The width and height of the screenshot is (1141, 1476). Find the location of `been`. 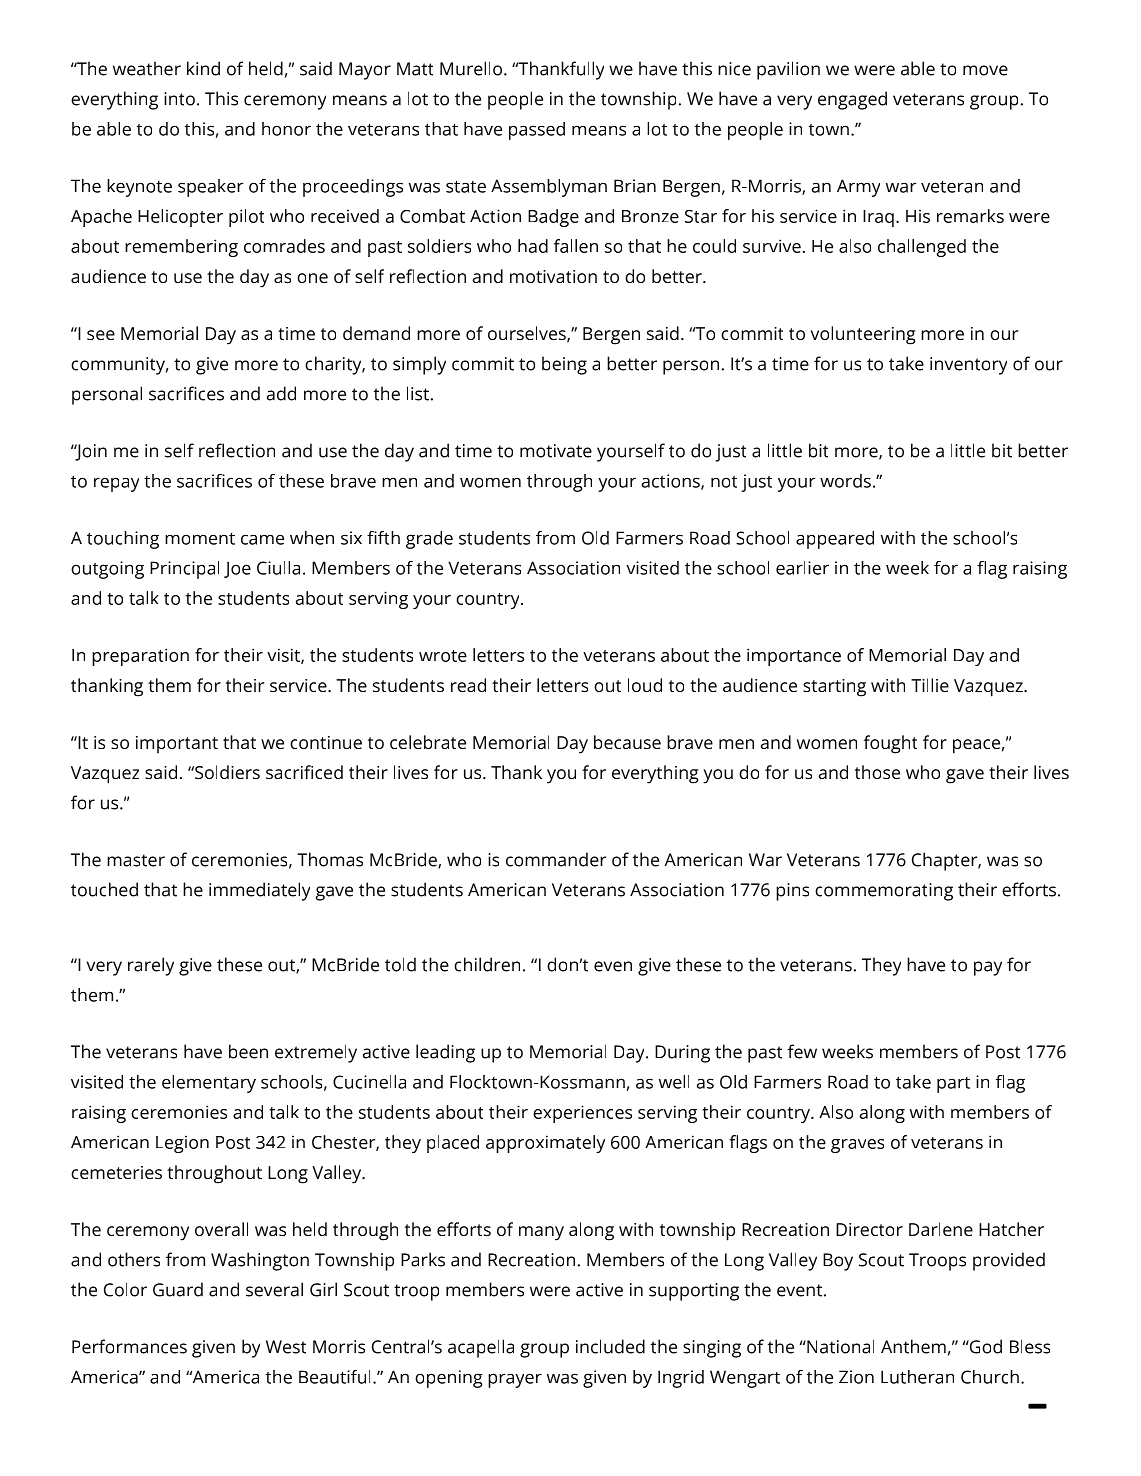

been is located at coordinates (248, 1051).
